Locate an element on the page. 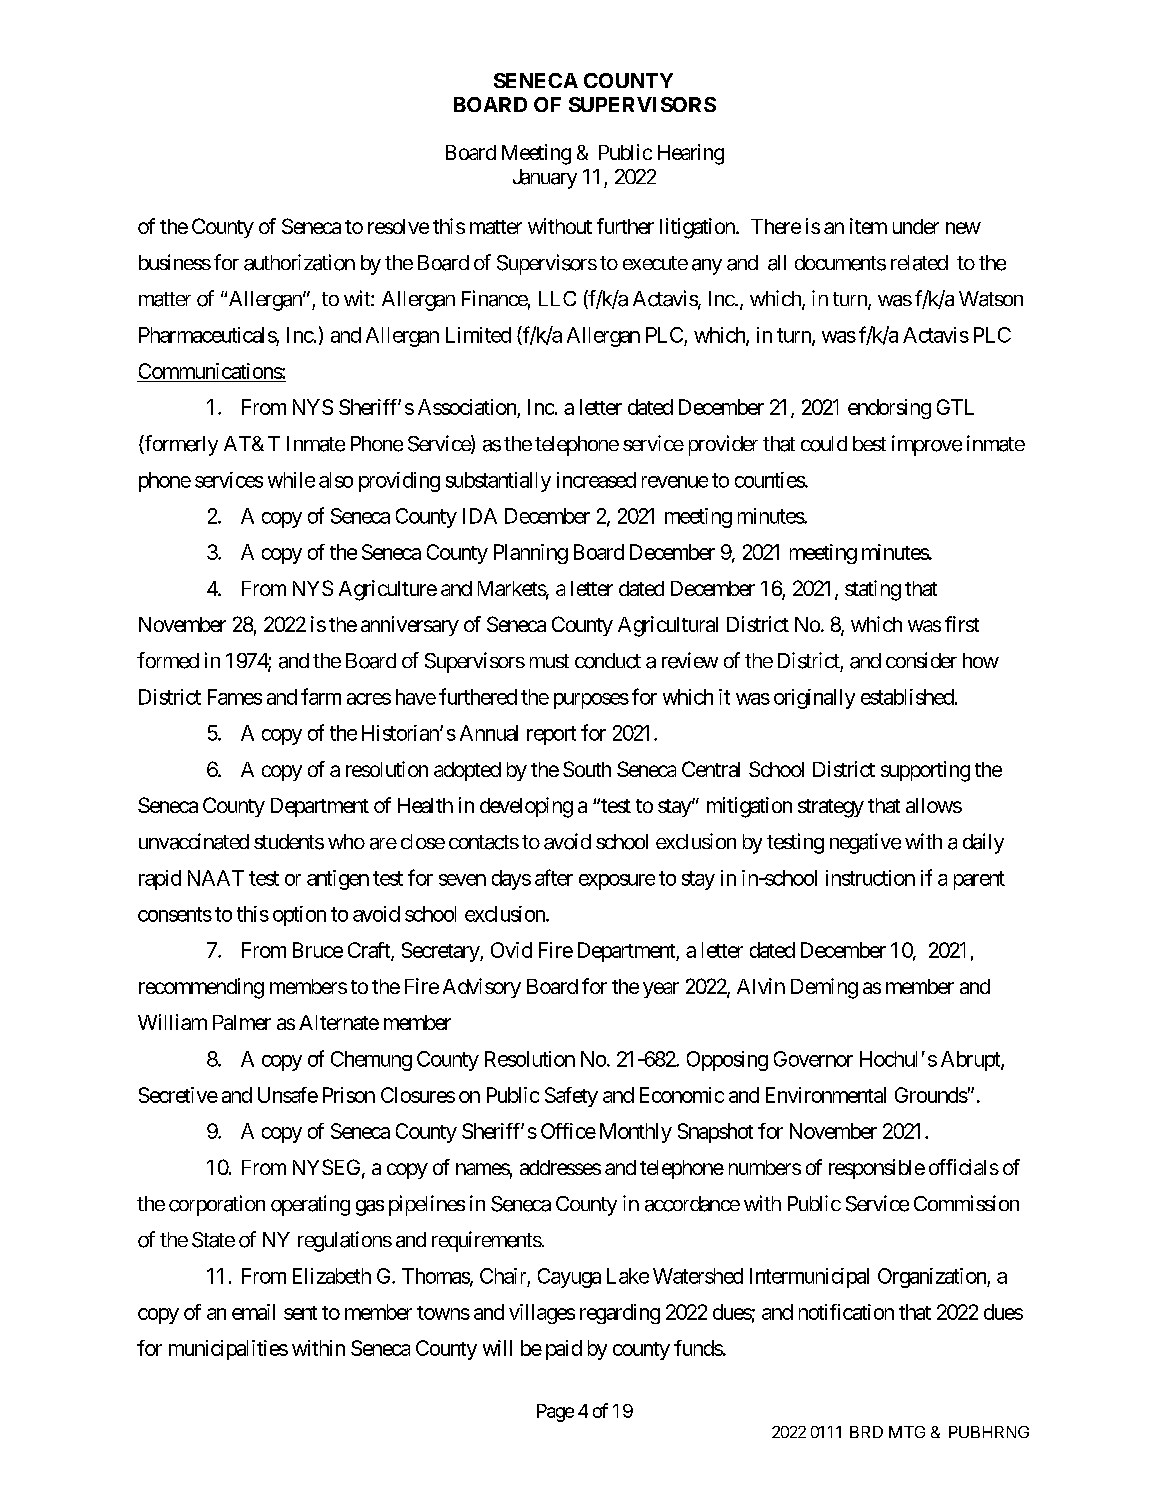 This document has width=1167, height=1511. January is located at coordinates (545, 179).
